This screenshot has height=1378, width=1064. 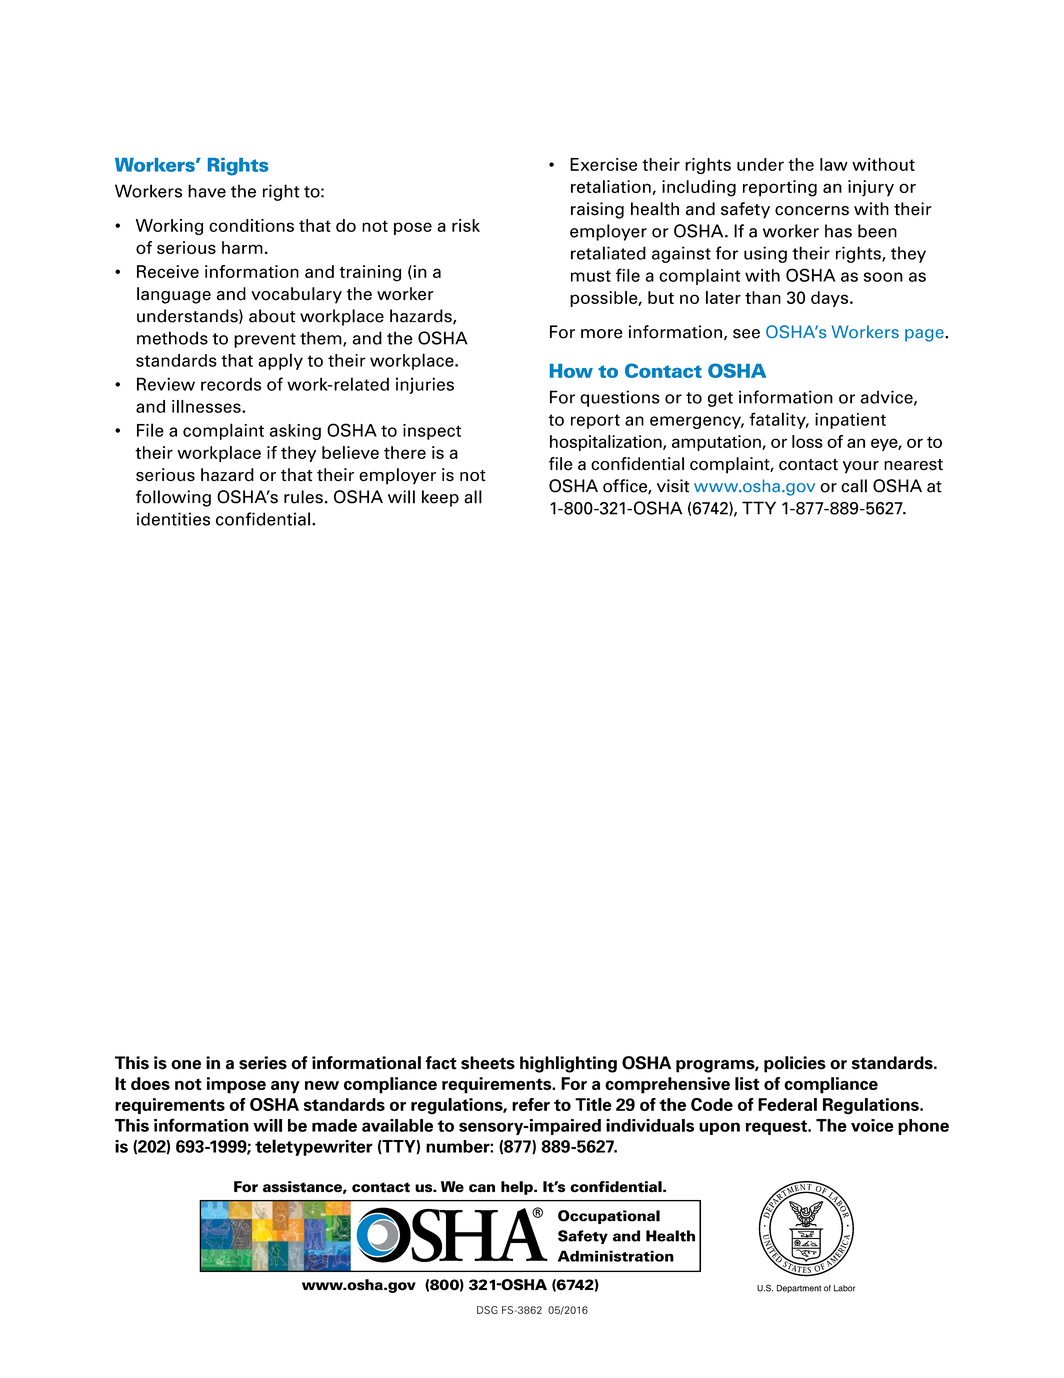 What do you see at coordinates (597, 210) in the screenshot?
I see `raising` at bounding box center [597, 210].
